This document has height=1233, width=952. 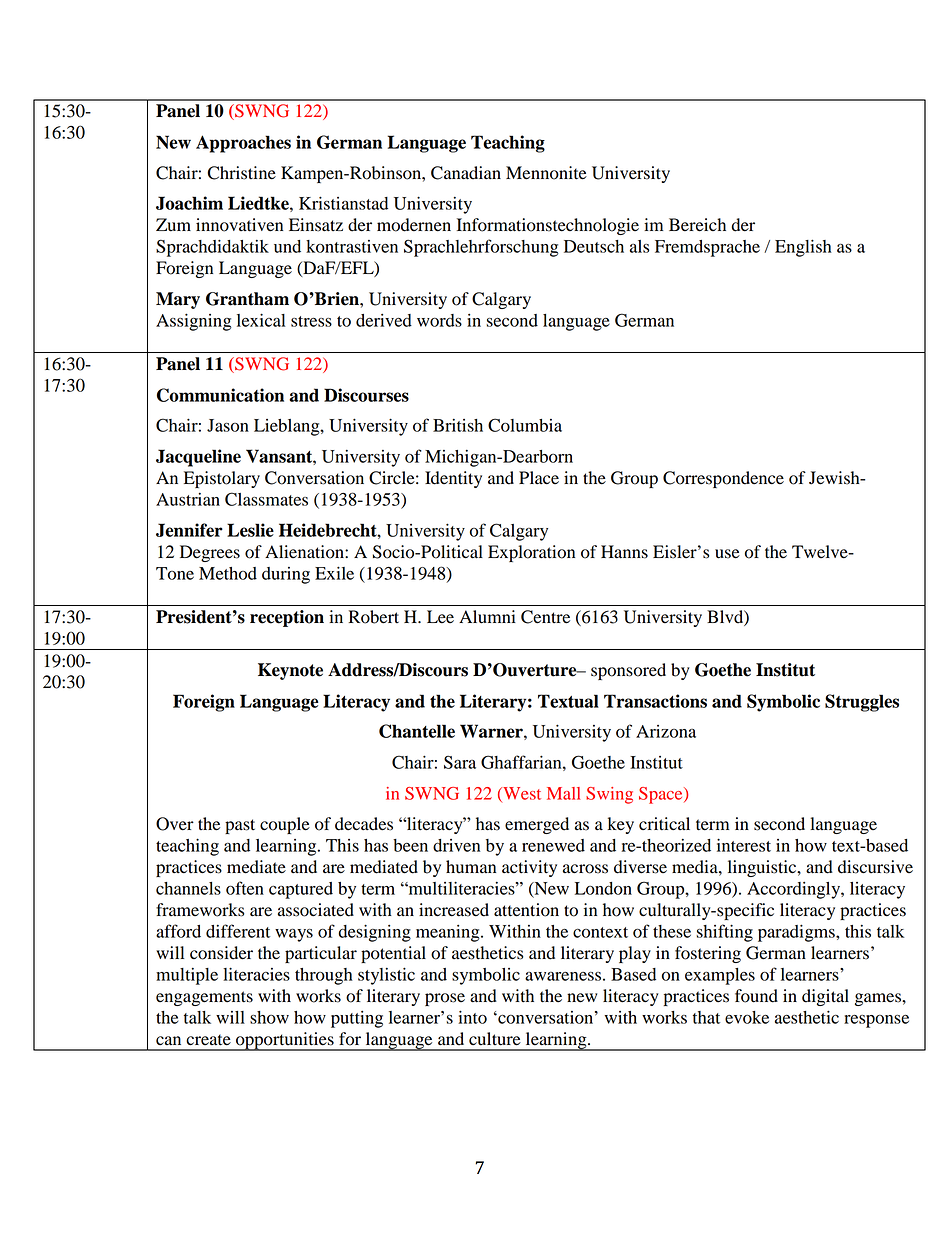 I want to click on Jason, so click(x=228, y=425).
